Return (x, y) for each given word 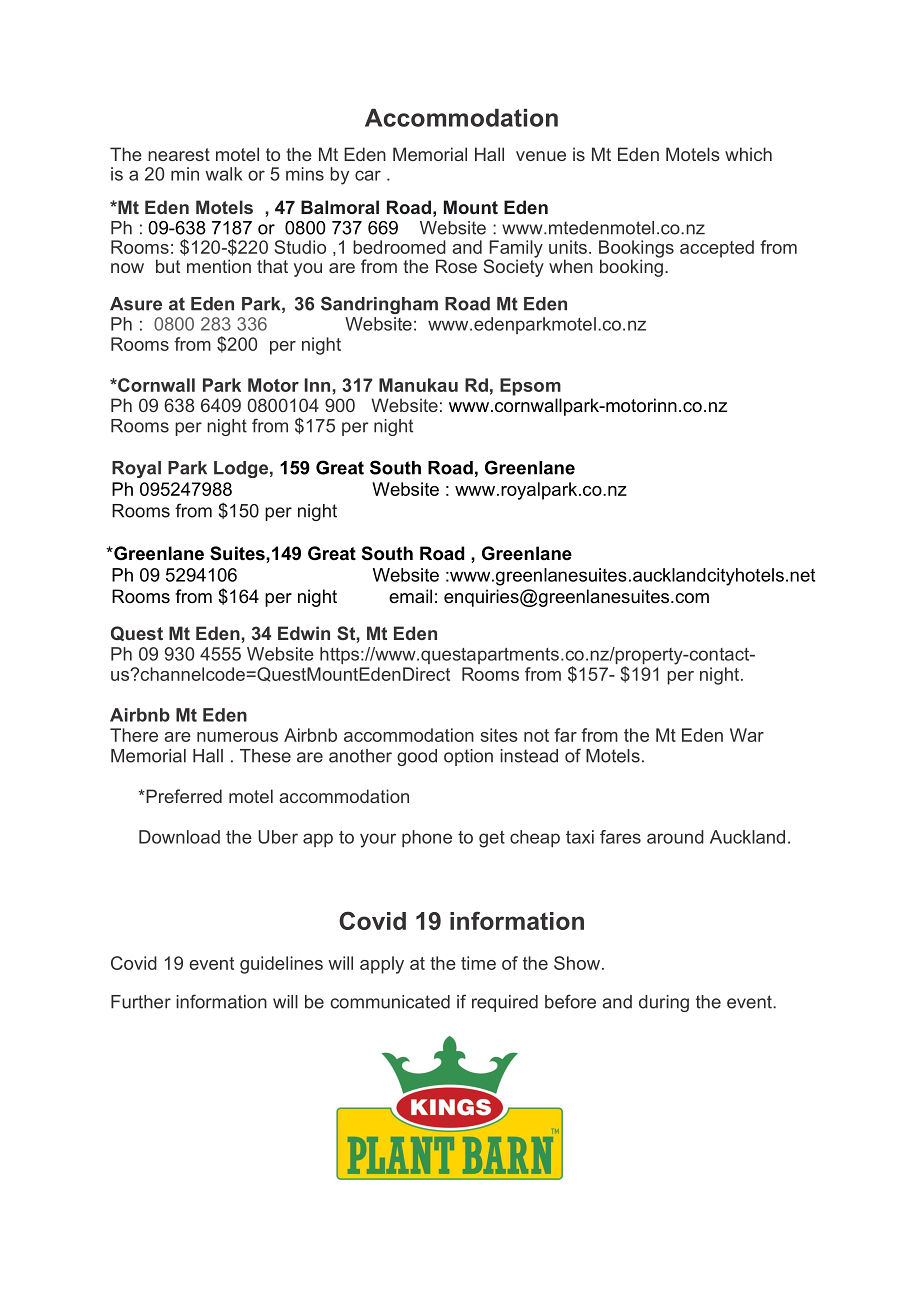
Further (141, 1002)
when (571, 266)
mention (219, 266)
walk (224, 174)
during (664, 1003)
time (478, 963)
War (747, 735)
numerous (237, 737)
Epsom (530, 387)
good (417, 757)
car (368, 175)
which (748, 154)
